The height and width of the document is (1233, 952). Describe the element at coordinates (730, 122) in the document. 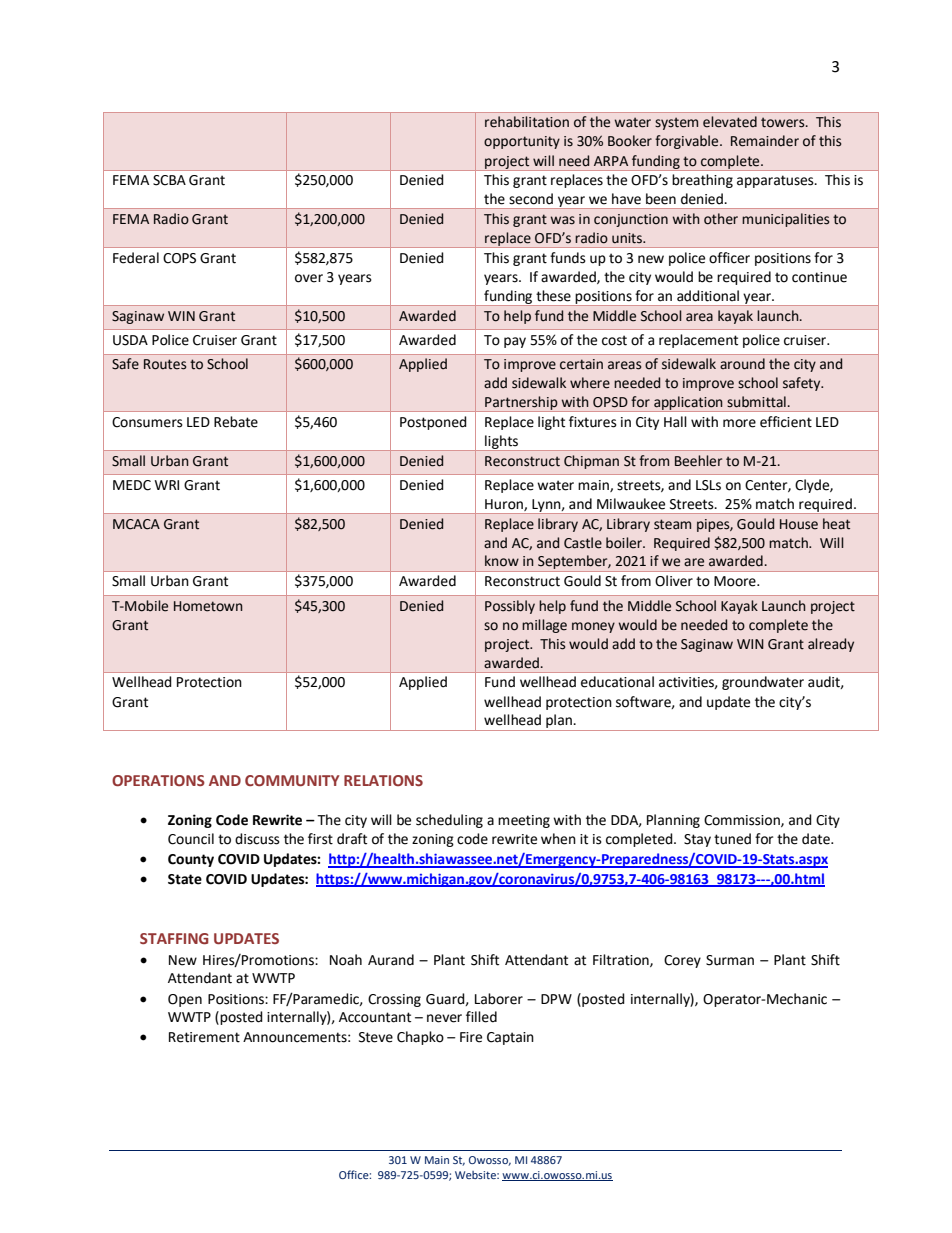

I see `elevated` at that location.
